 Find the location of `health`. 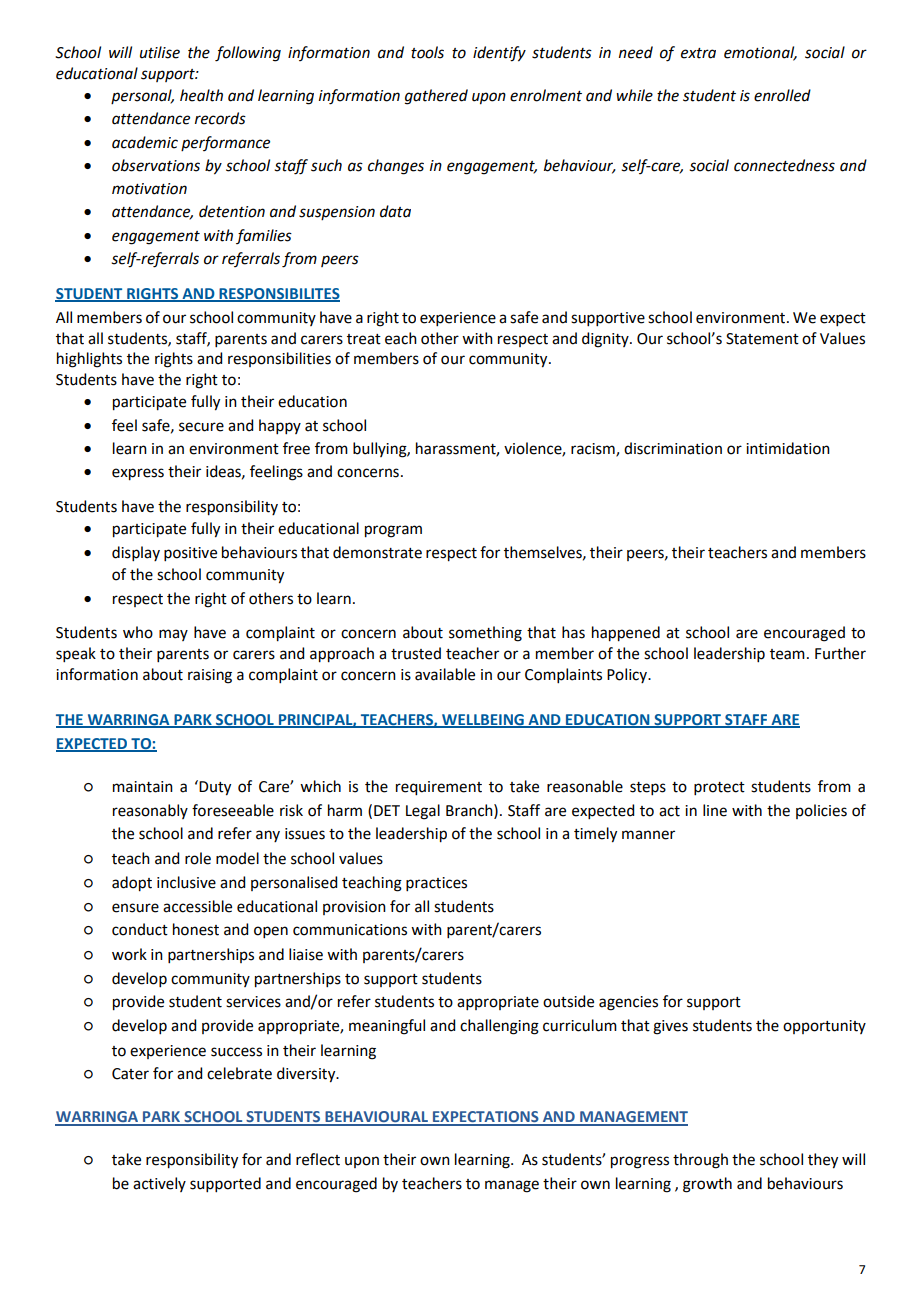

health is located at coordinates (201, 95).
